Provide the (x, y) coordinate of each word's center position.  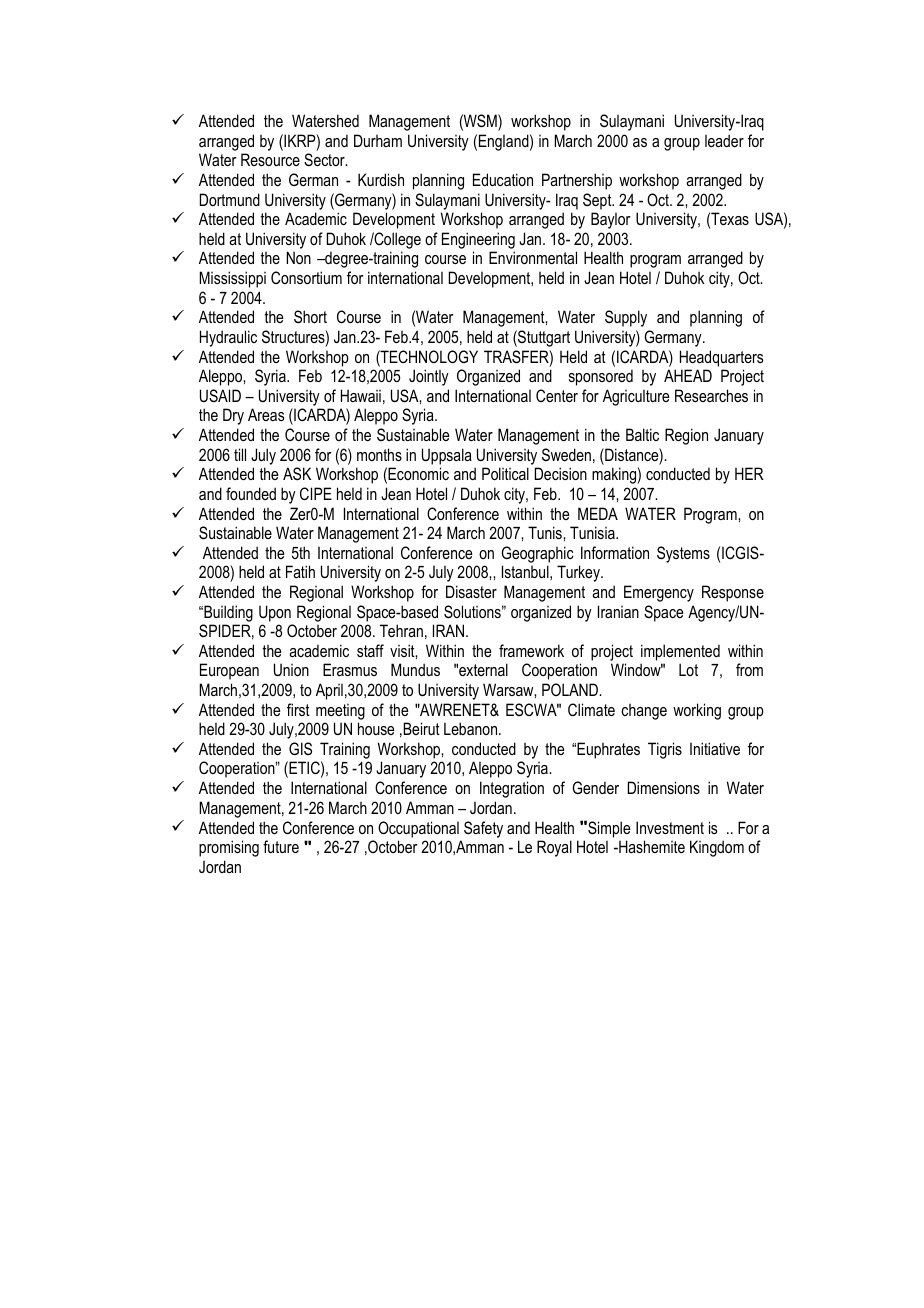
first (298, 709)
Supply (626, 318)
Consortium (306, 277)
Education (503, 179)
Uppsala (447, 456)
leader (724, 140)
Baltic (642, 434)
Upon (275, 613)
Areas (266, 414)
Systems (683, 554)
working (697, 711)
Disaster (471, 591)
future (281, 846)
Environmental (533, 257)
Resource (270, 159)
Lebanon (472, 728)
